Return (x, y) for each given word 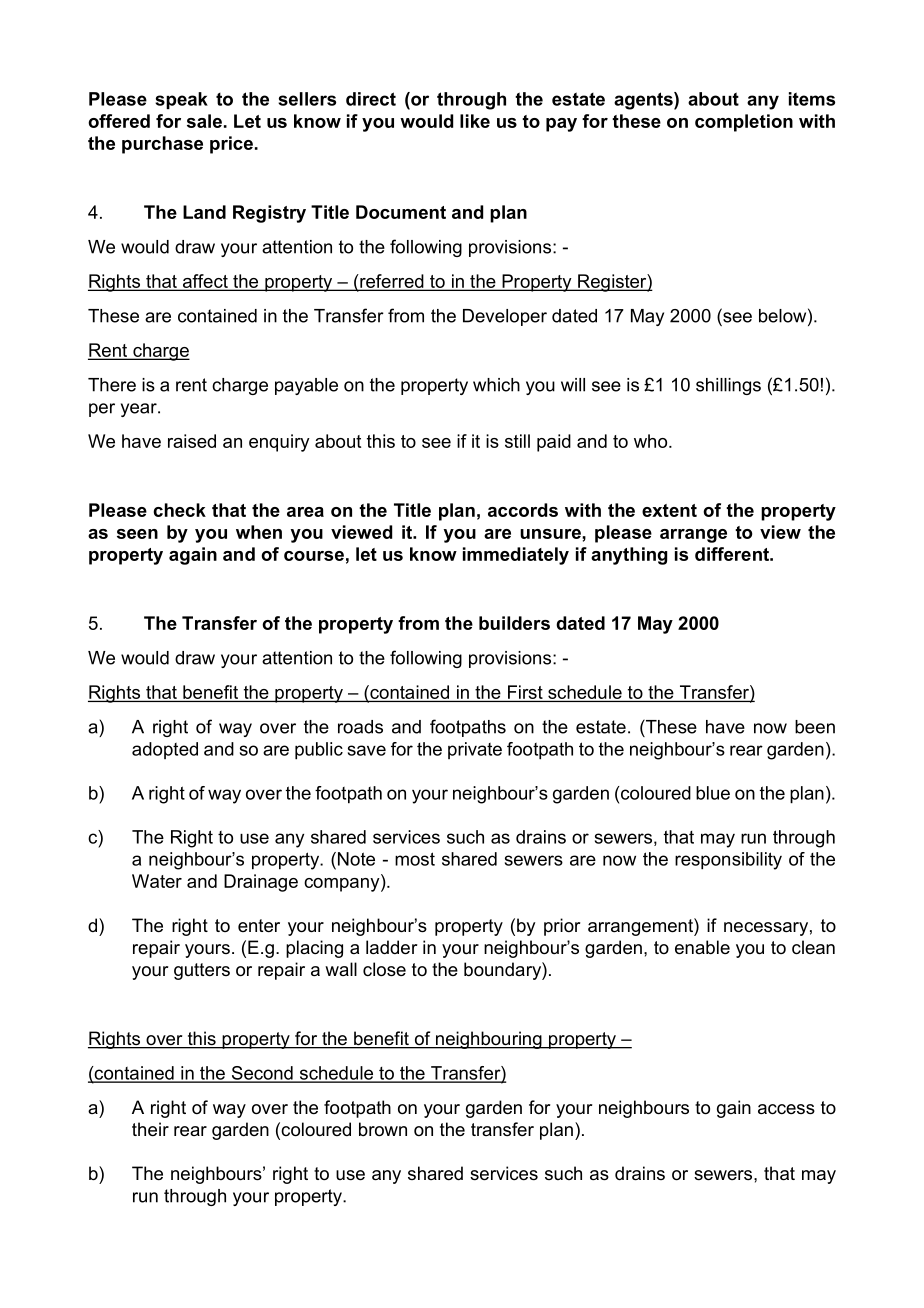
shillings (728, 386)
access (786, 1109)
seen (137, 534)
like (475, 121)
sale (204, 121)
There (112, 385)
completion (744, 123)
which (496, 385)
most (415, 859)
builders (514, 623)
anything (629, 556)
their (150, 1129)
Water (157, 881)
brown (383, 1129)
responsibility (728, 861)
